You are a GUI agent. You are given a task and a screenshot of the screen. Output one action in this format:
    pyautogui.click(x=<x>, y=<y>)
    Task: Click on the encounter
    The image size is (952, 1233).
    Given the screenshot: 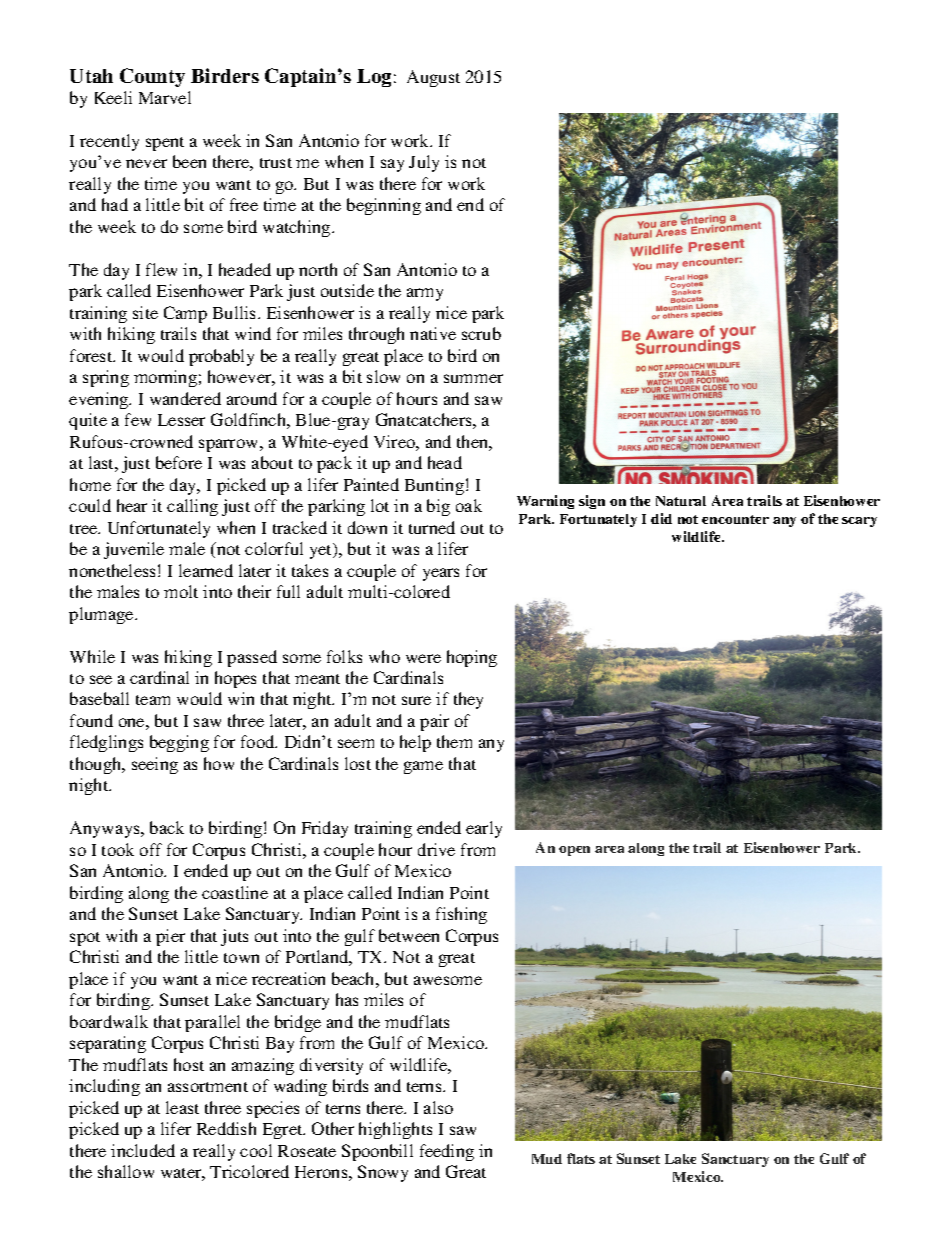 What is the action you would take?
    pyautogui.click(x=735, y=519)
